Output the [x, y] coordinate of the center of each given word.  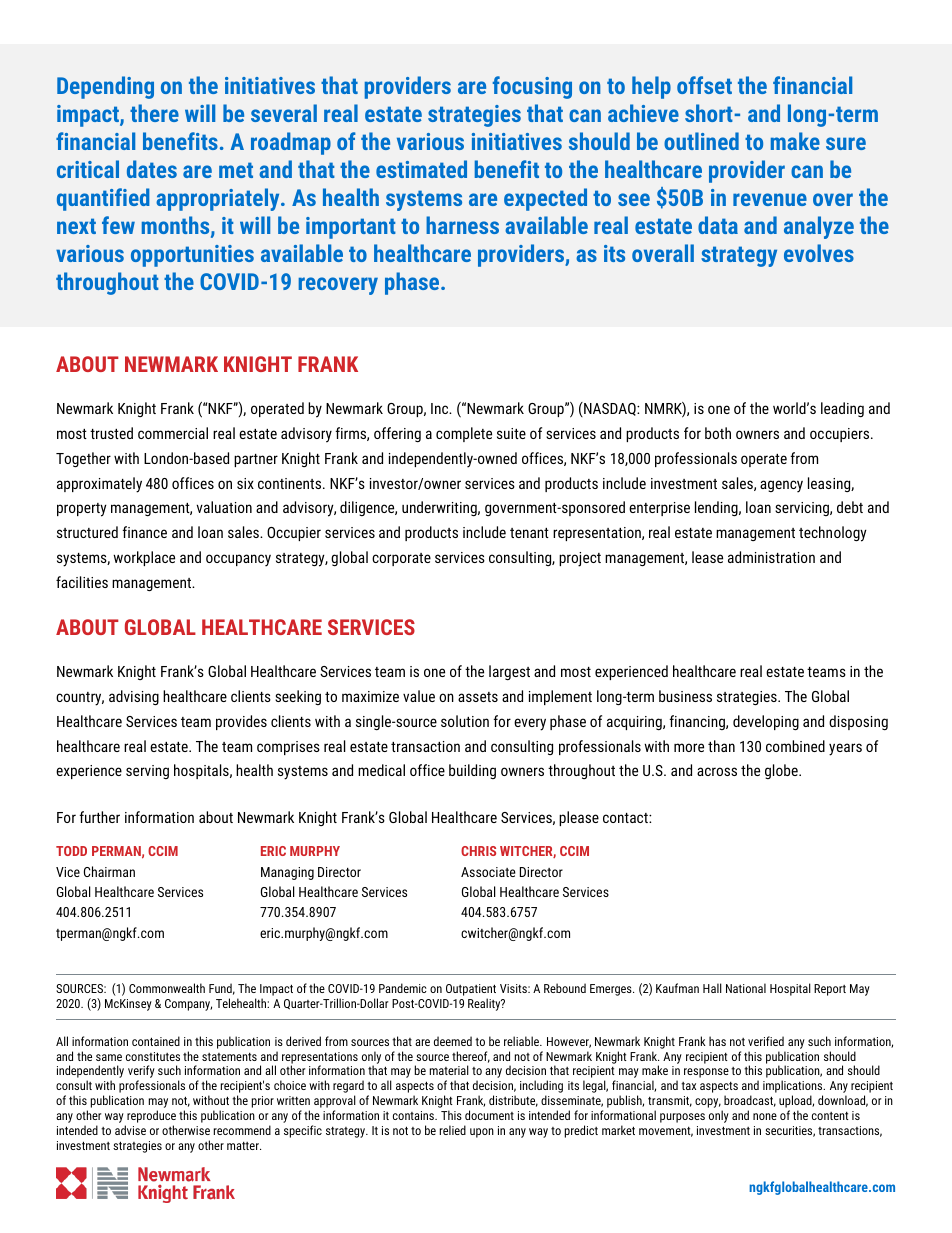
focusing [532, 87]
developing [766, 722]
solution [465, 721]
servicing [803, 509]
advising [134, 697]
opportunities [192, 256]
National [746, 988]
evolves [819, 253]
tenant [529, 533]
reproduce [150, 1118]
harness [462, 225]
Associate [488, 872]
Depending [105, 87]
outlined [701, 141]
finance [144, 532]
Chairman [109, 871]
